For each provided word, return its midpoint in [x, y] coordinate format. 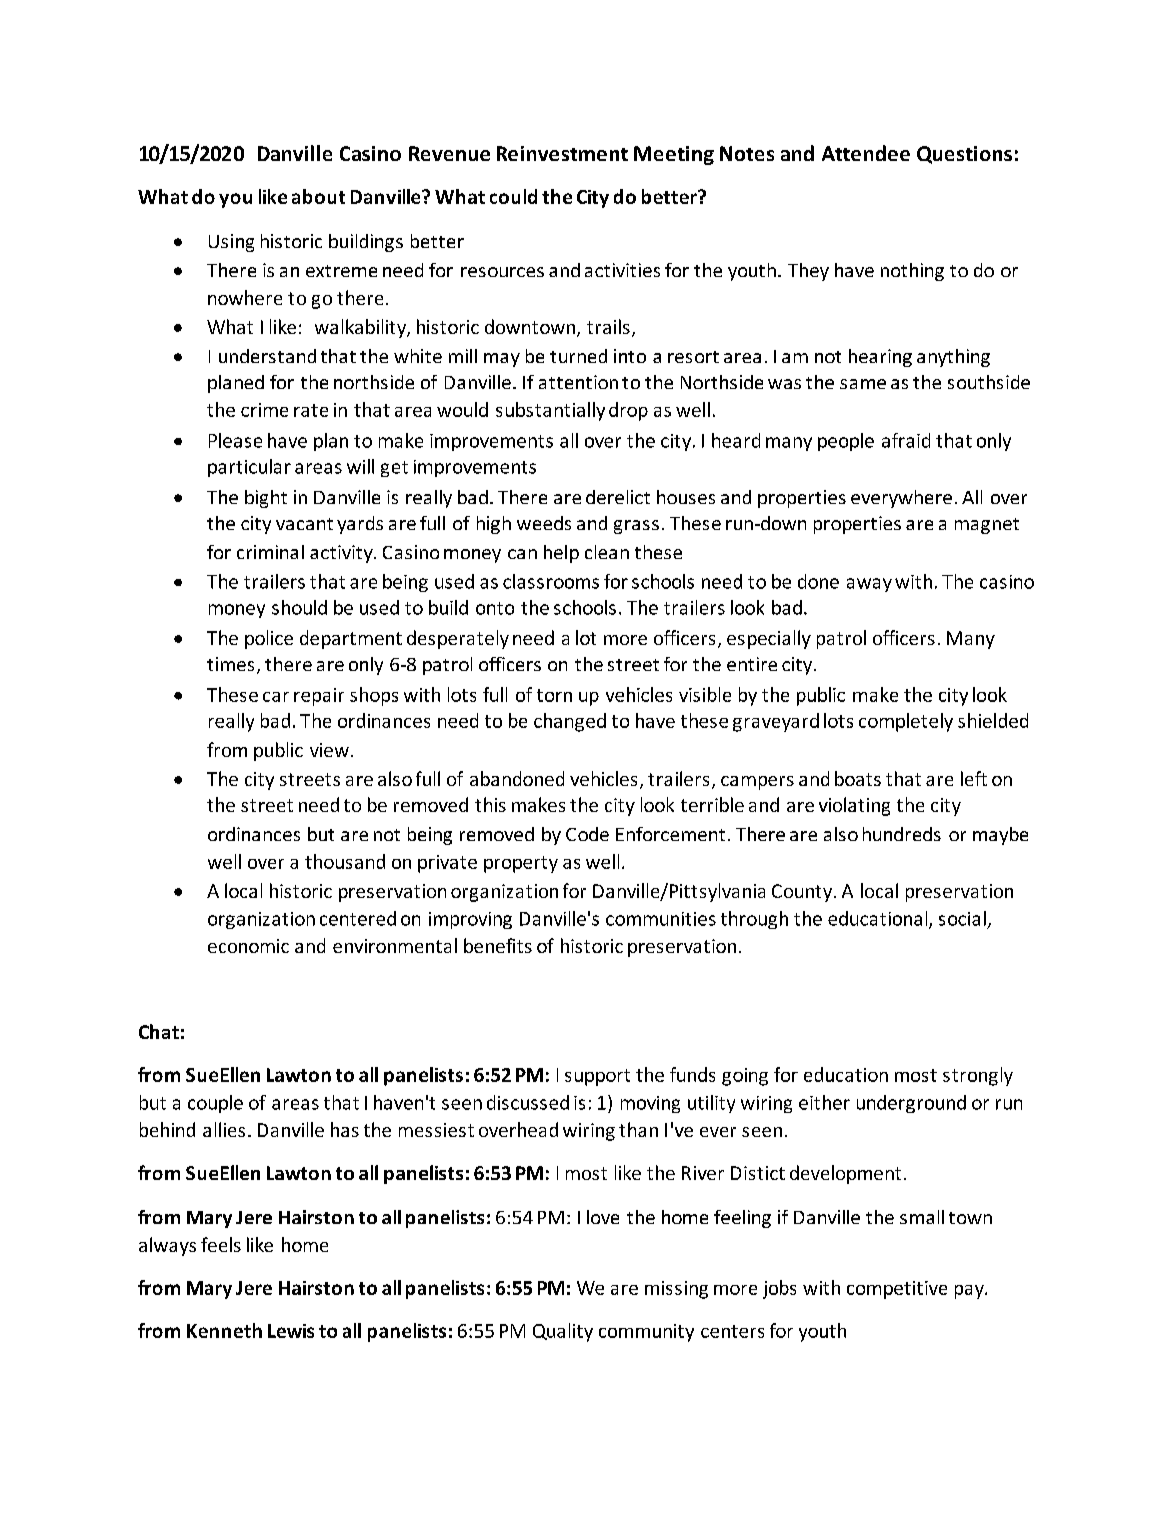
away [869, 585]
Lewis [291, 1331]
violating [854, 806]
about [318, 196]
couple [215, 1104]
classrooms [551, 581]
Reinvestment [562, 153]
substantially [550, 411]
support [597, 1077]
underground [911, 1104]
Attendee [866, 153]
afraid [906, 440]
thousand [345, 861]
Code [587, 834]
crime [264, 410]
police [269, 639]
